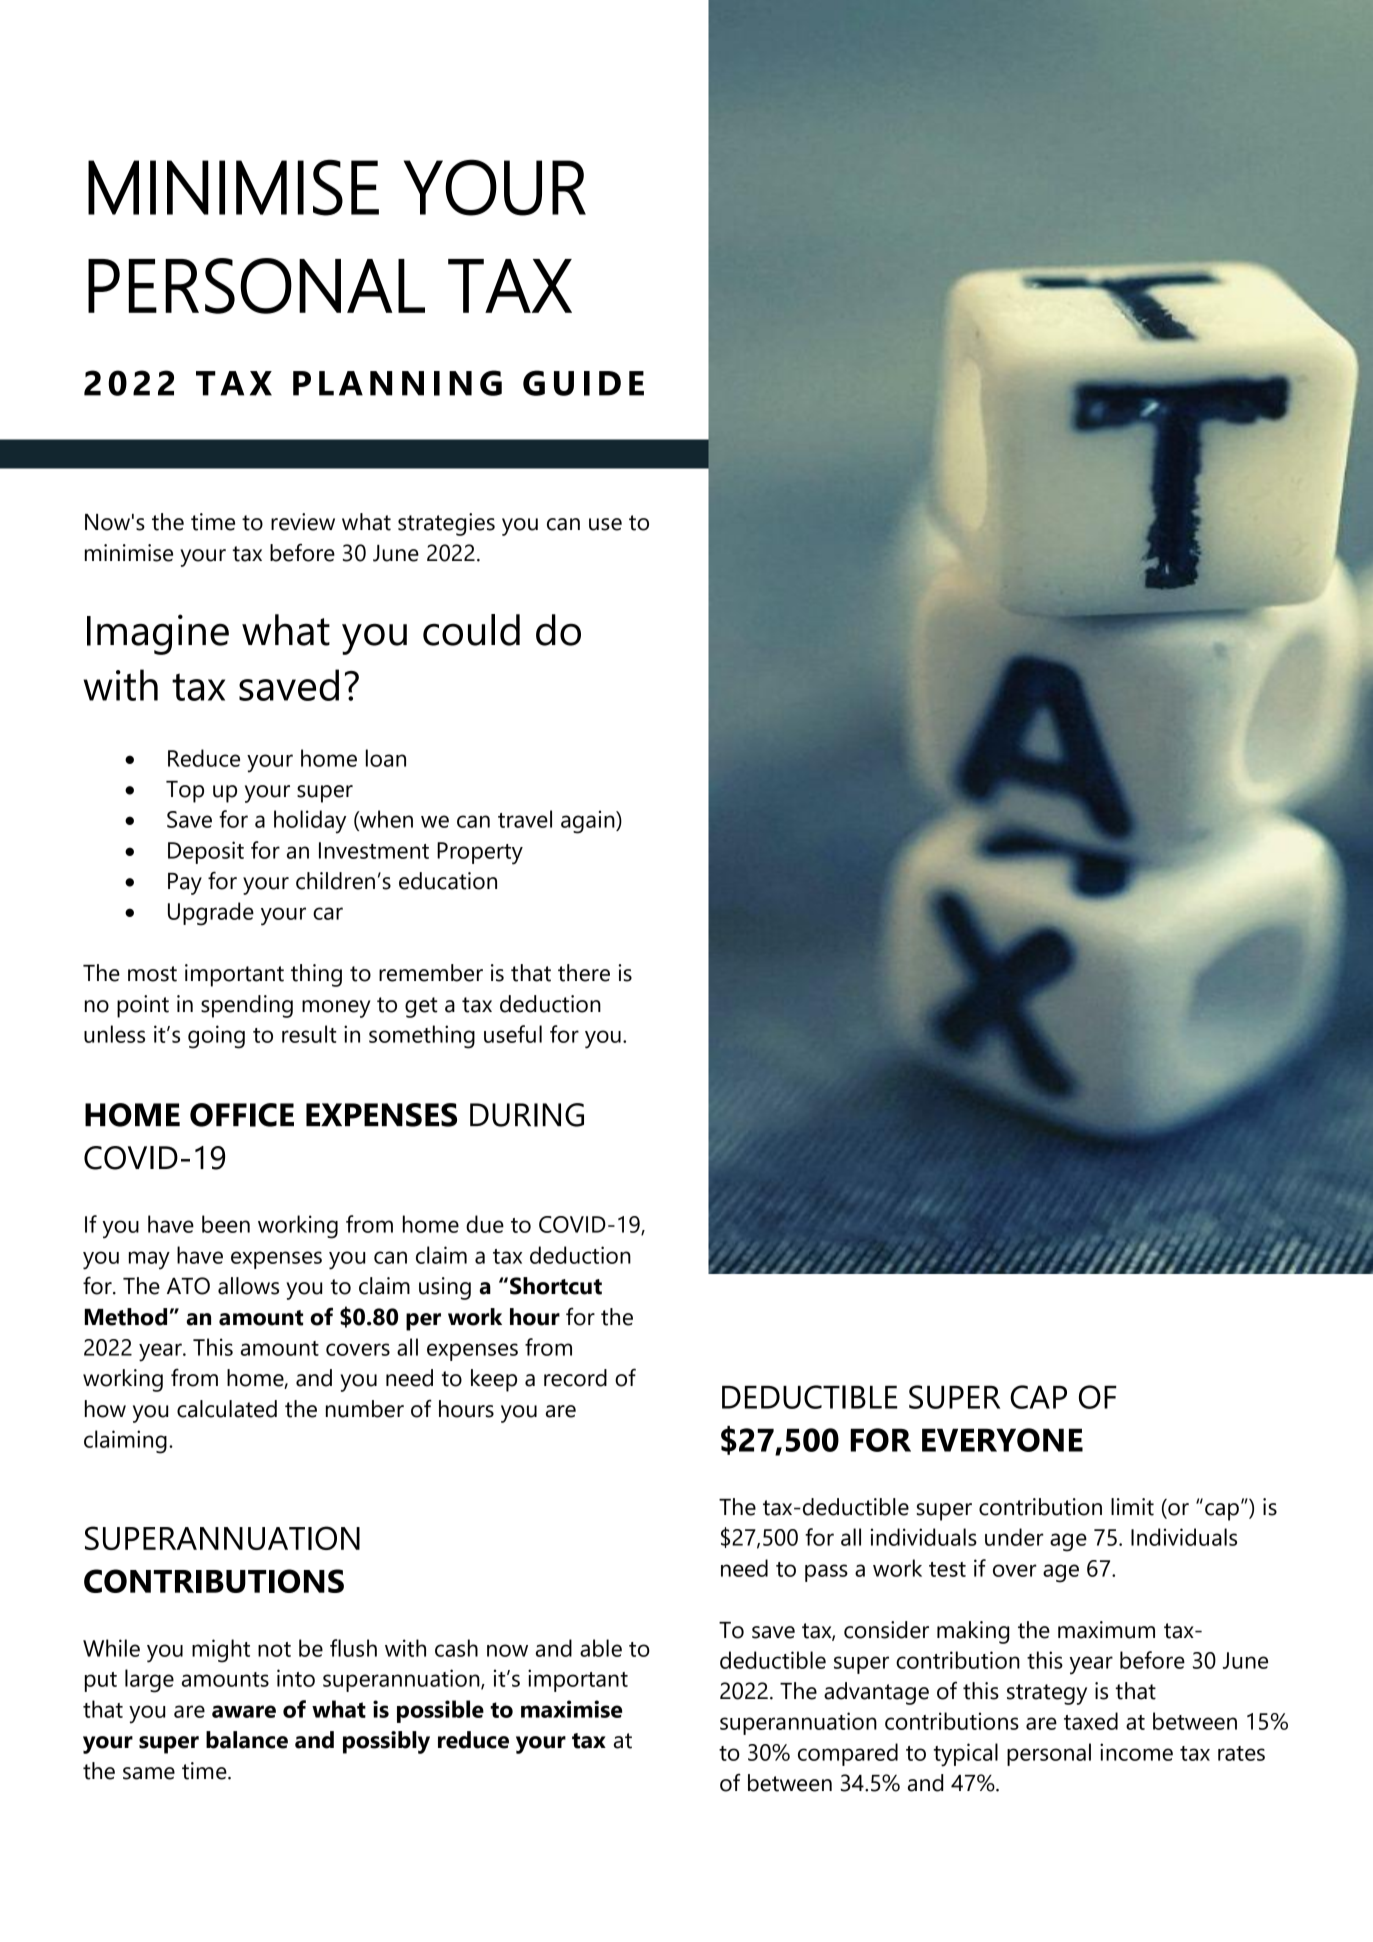 The height and width of the image is (1942, 1373). Describe the element at coordinates (589, 822) in the image. I see `again` at that location.
